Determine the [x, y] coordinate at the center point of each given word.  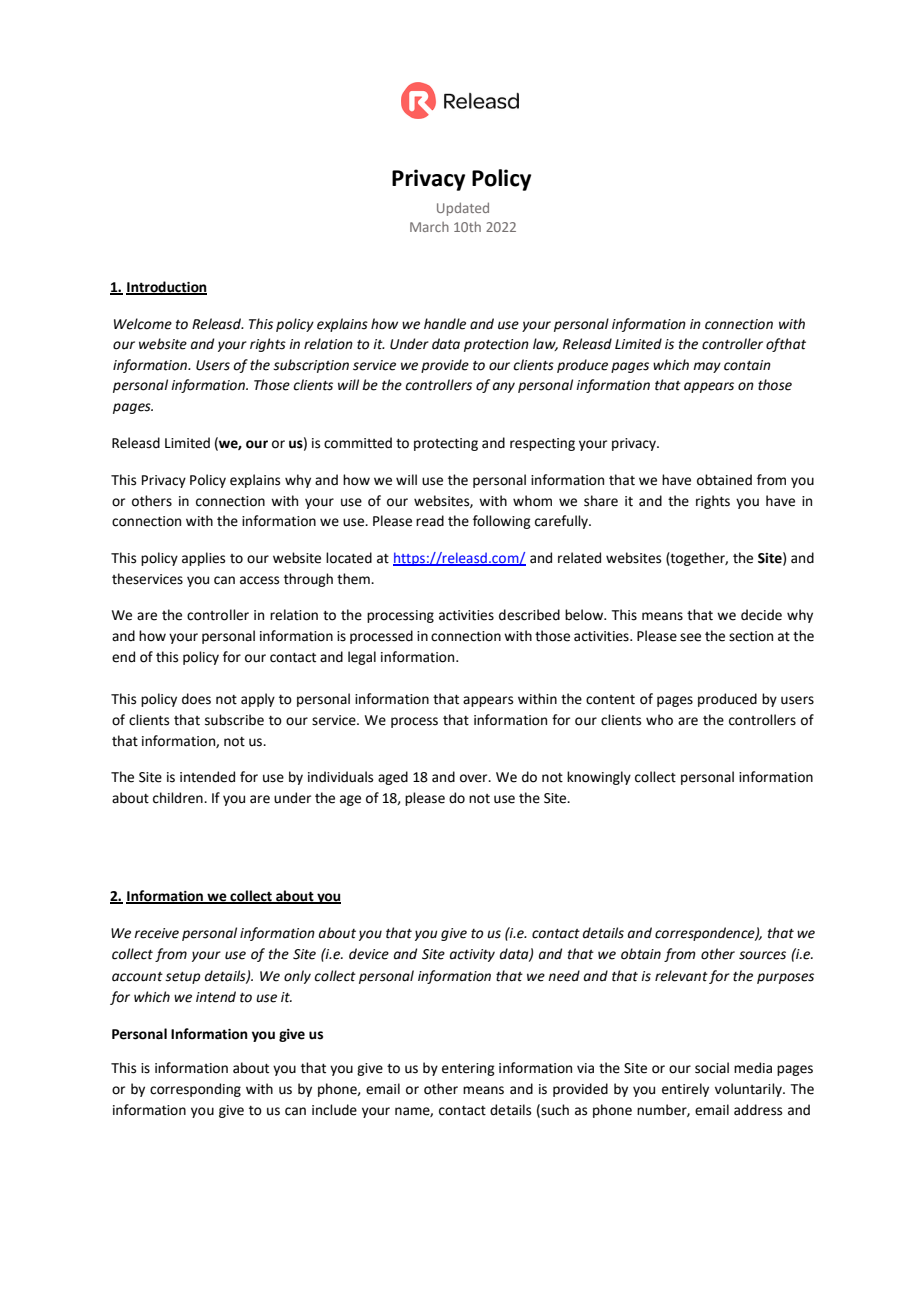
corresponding [195, 1090]
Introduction [166, 287]
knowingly [599, 778]
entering [468, 1069]
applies [203, 559]
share [601, 501]
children [179, 798]
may [707, 367]
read [430, 521]
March [429, 227]
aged [393, 778]
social [712, 1068]
